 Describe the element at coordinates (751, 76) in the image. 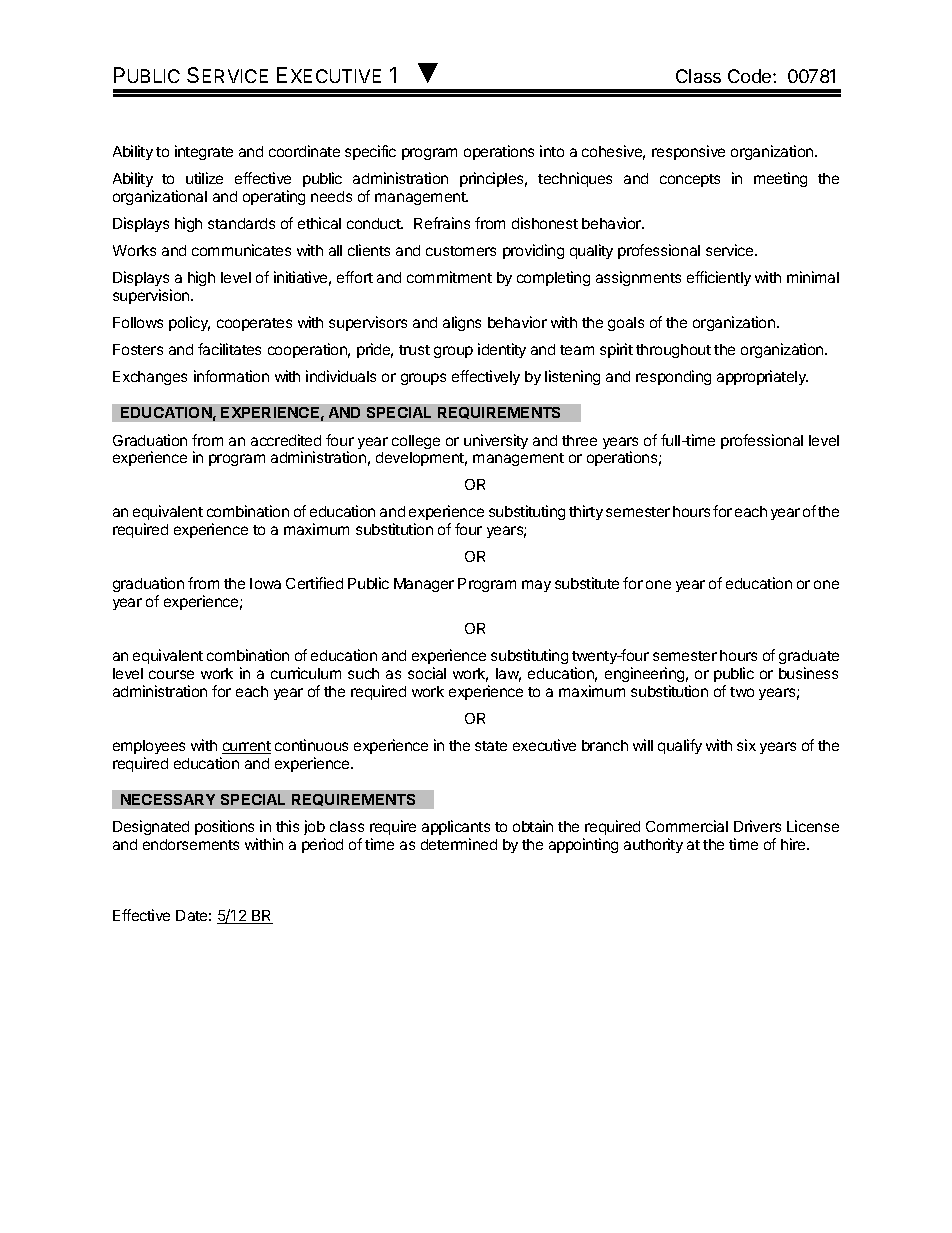

I see `Code` at that location.
